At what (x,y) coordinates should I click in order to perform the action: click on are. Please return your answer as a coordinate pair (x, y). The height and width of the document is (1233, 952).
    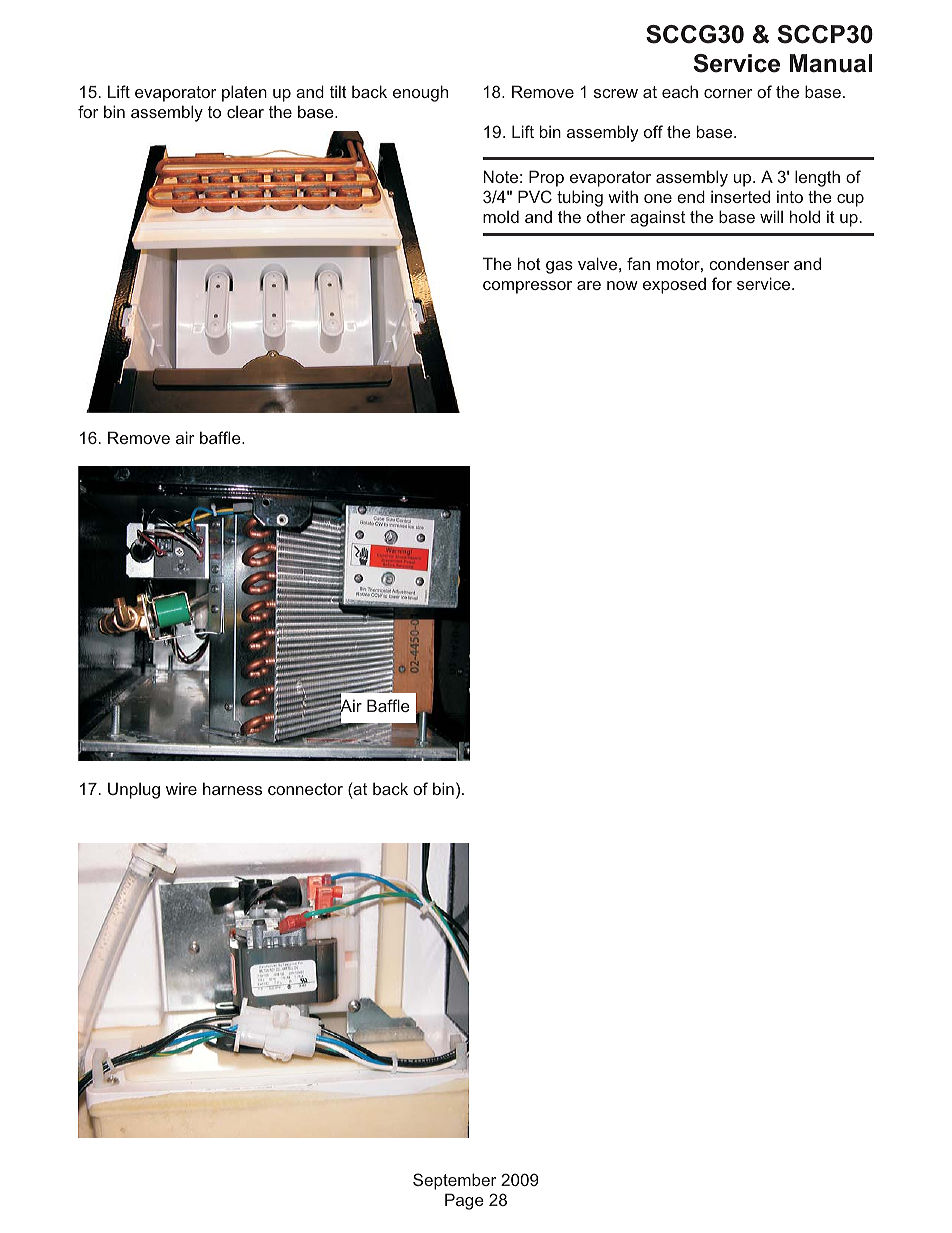
    Looking at the image, I should click on (589, 285).
